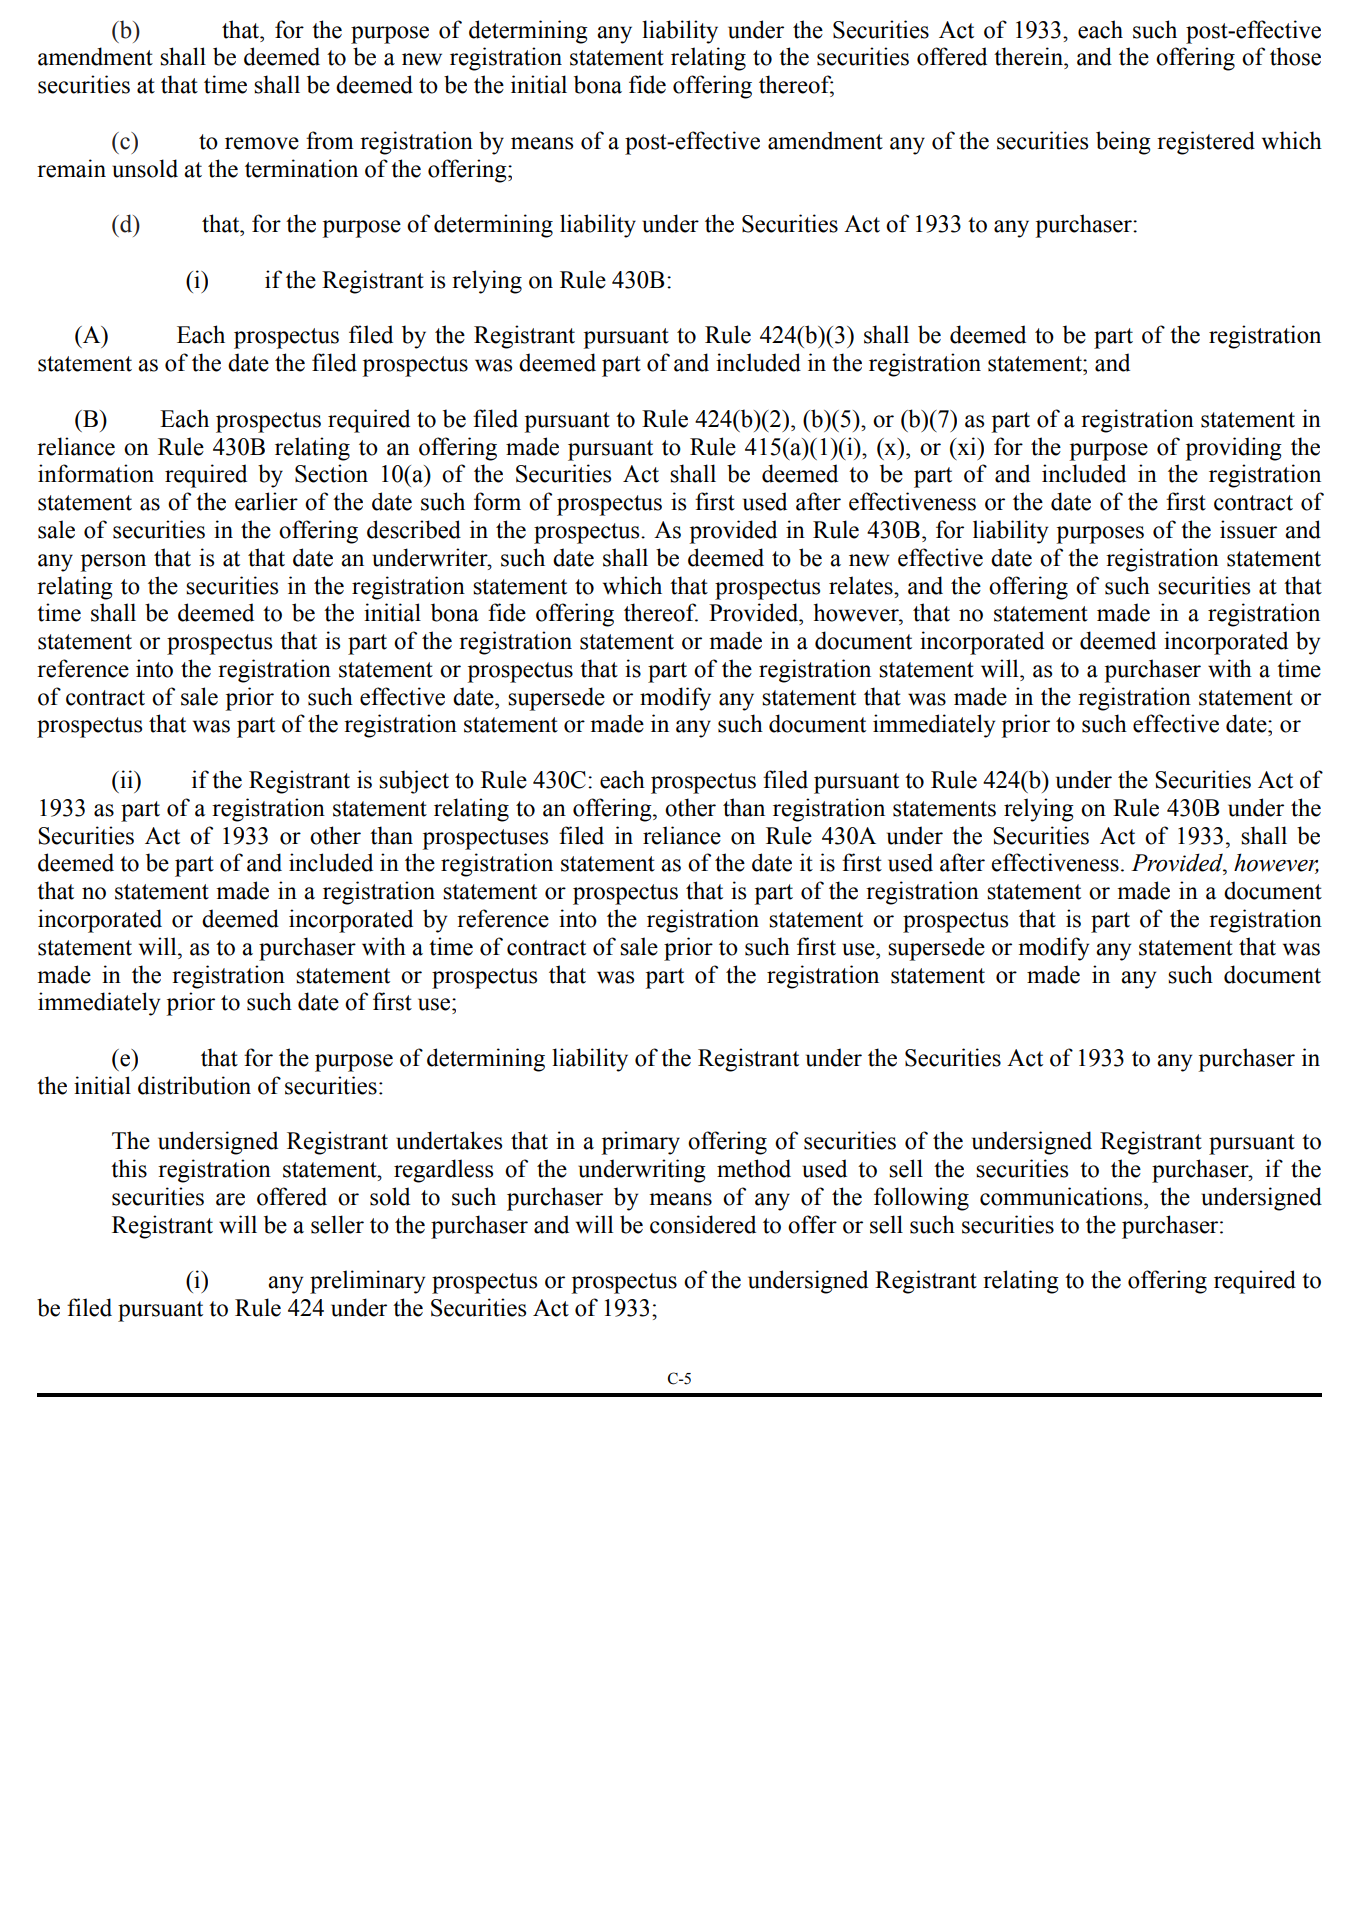 The height and width of the page is (1926, 1361). I want to click on considered, so click(703, 1224).
